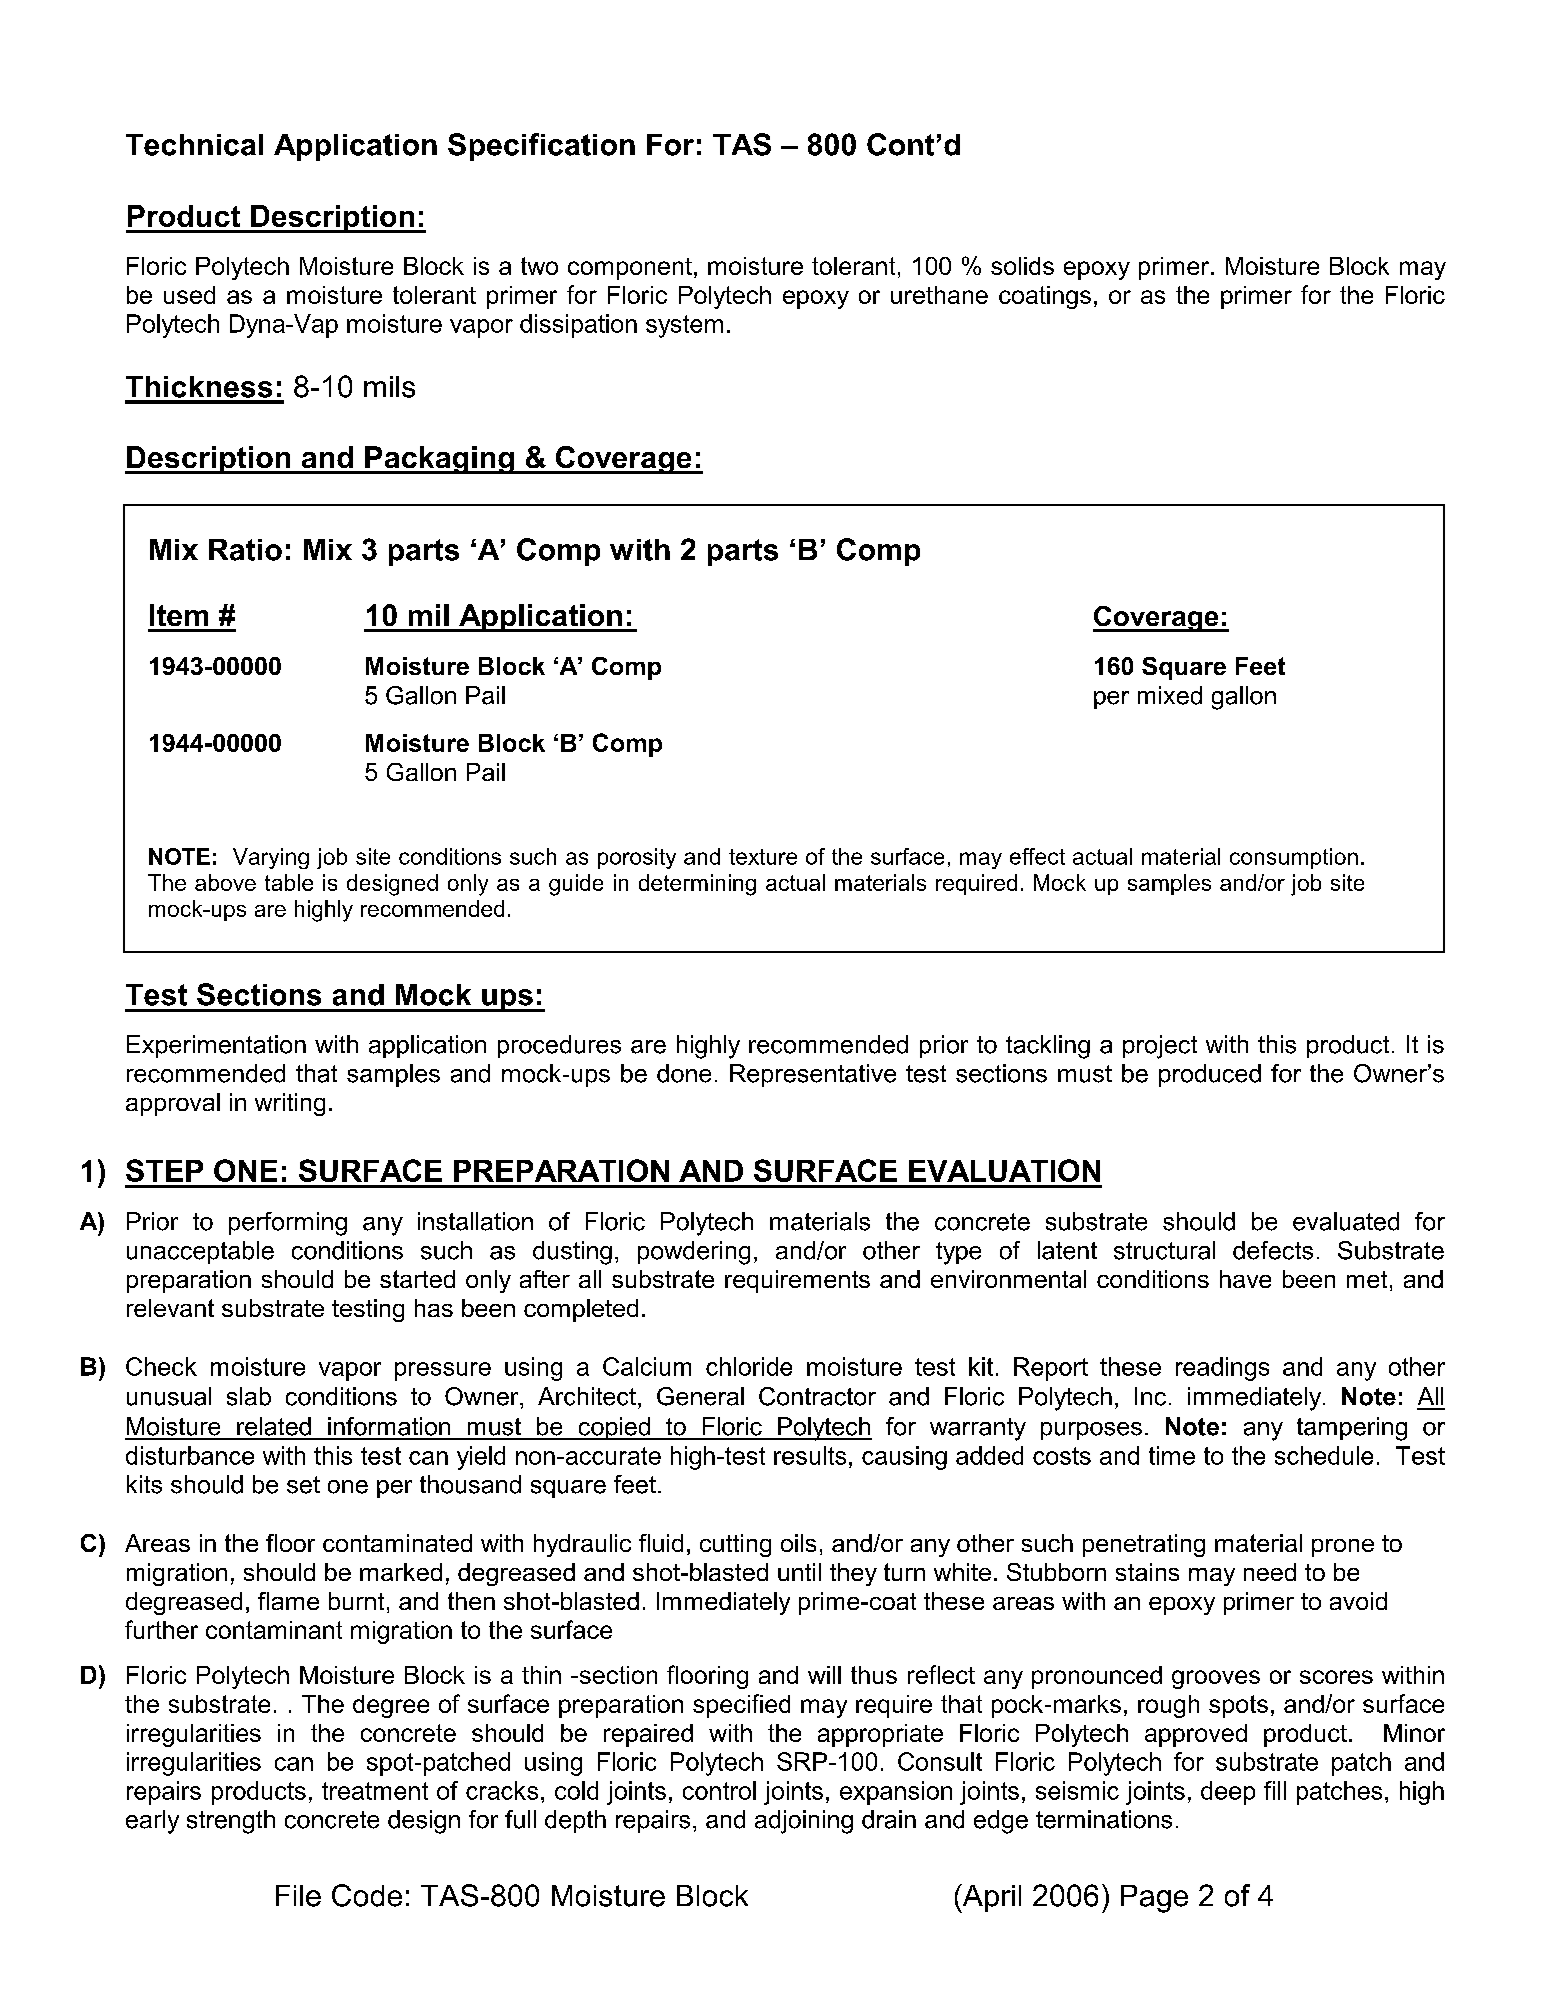 The height and width of the document is (2004, 1548). I want to click on fill, so click(1275, 1790).
